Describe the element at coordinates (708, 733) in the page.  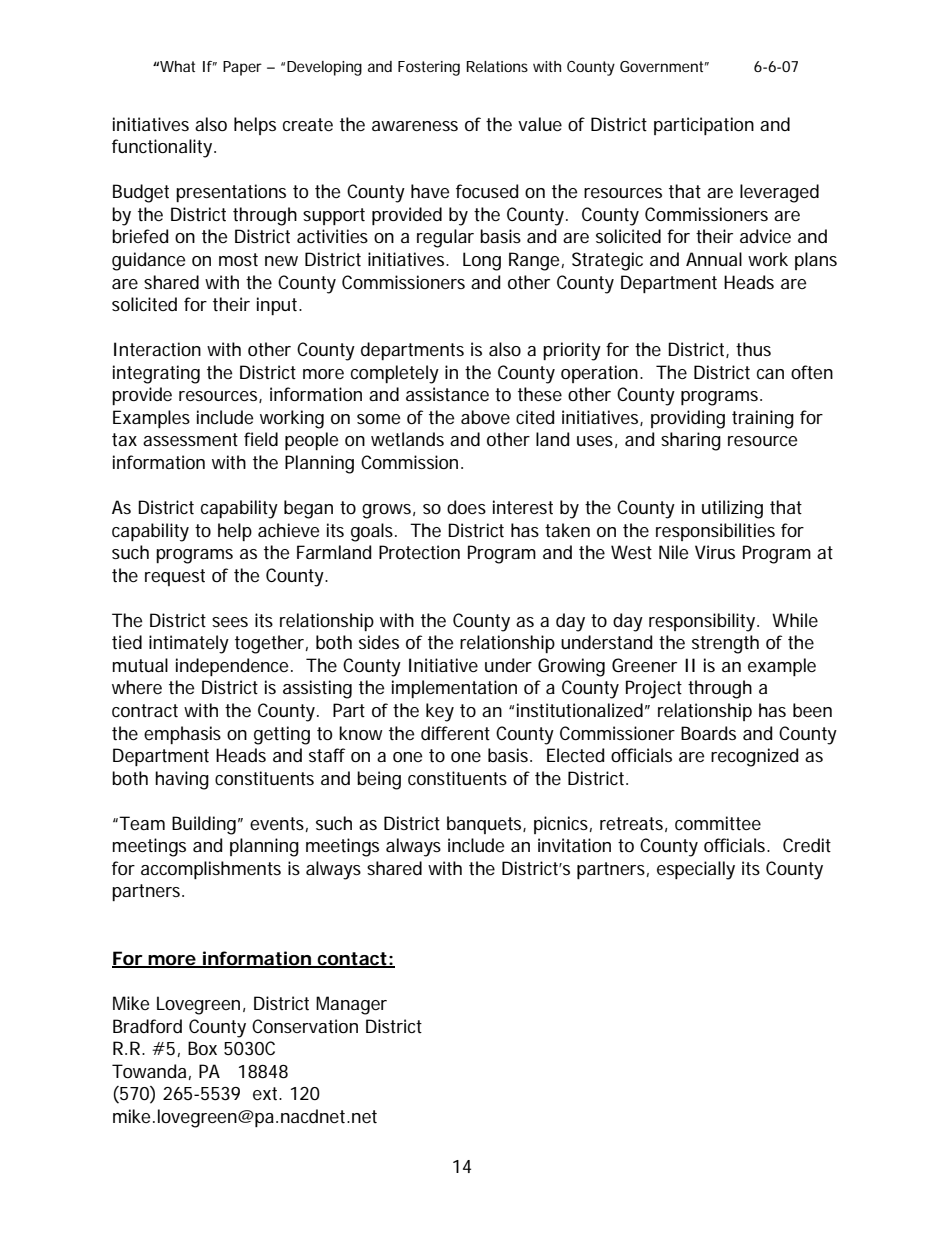
I see `Boards` at that location.
